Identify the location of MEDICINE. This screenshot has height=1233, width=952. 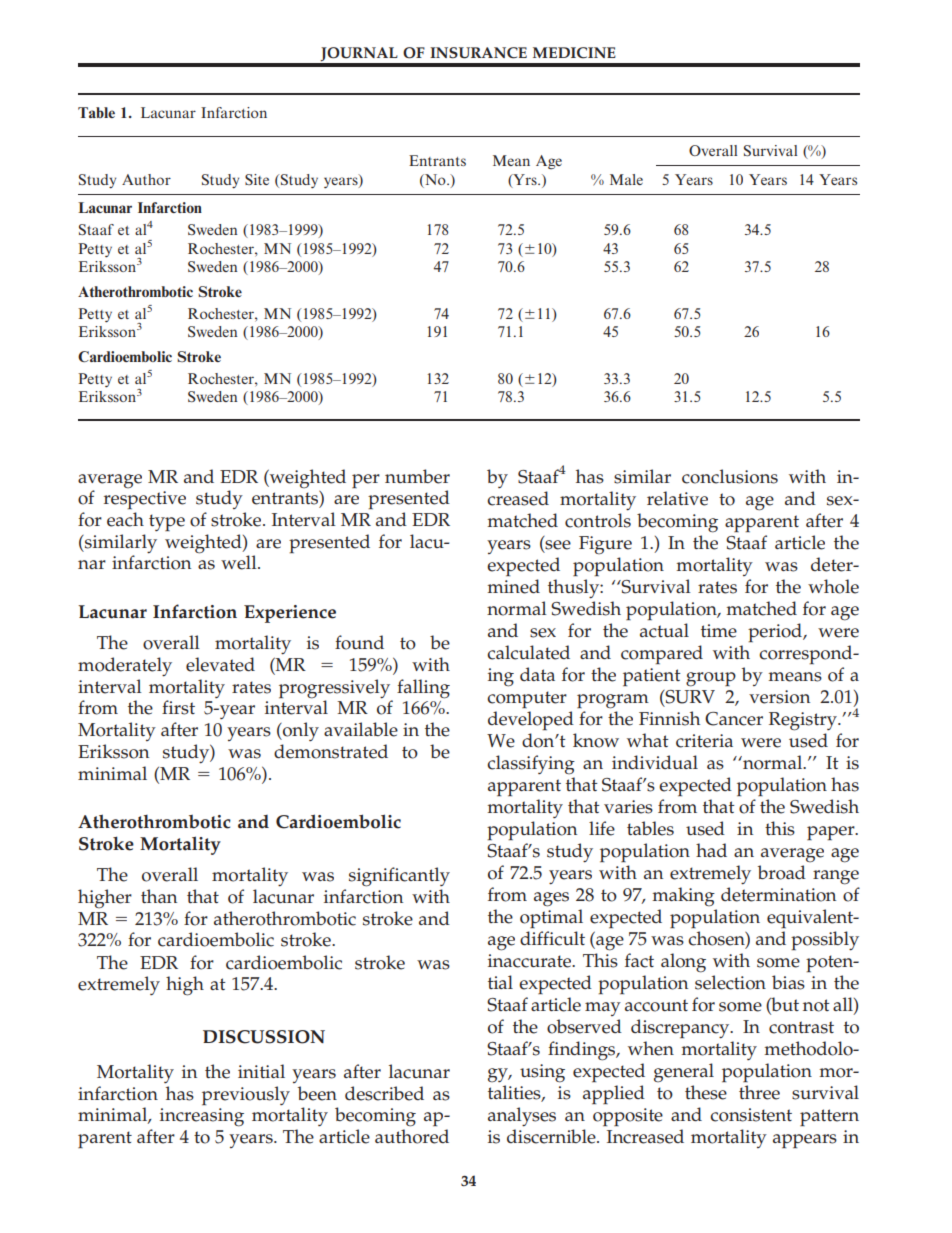
(574, 53).
